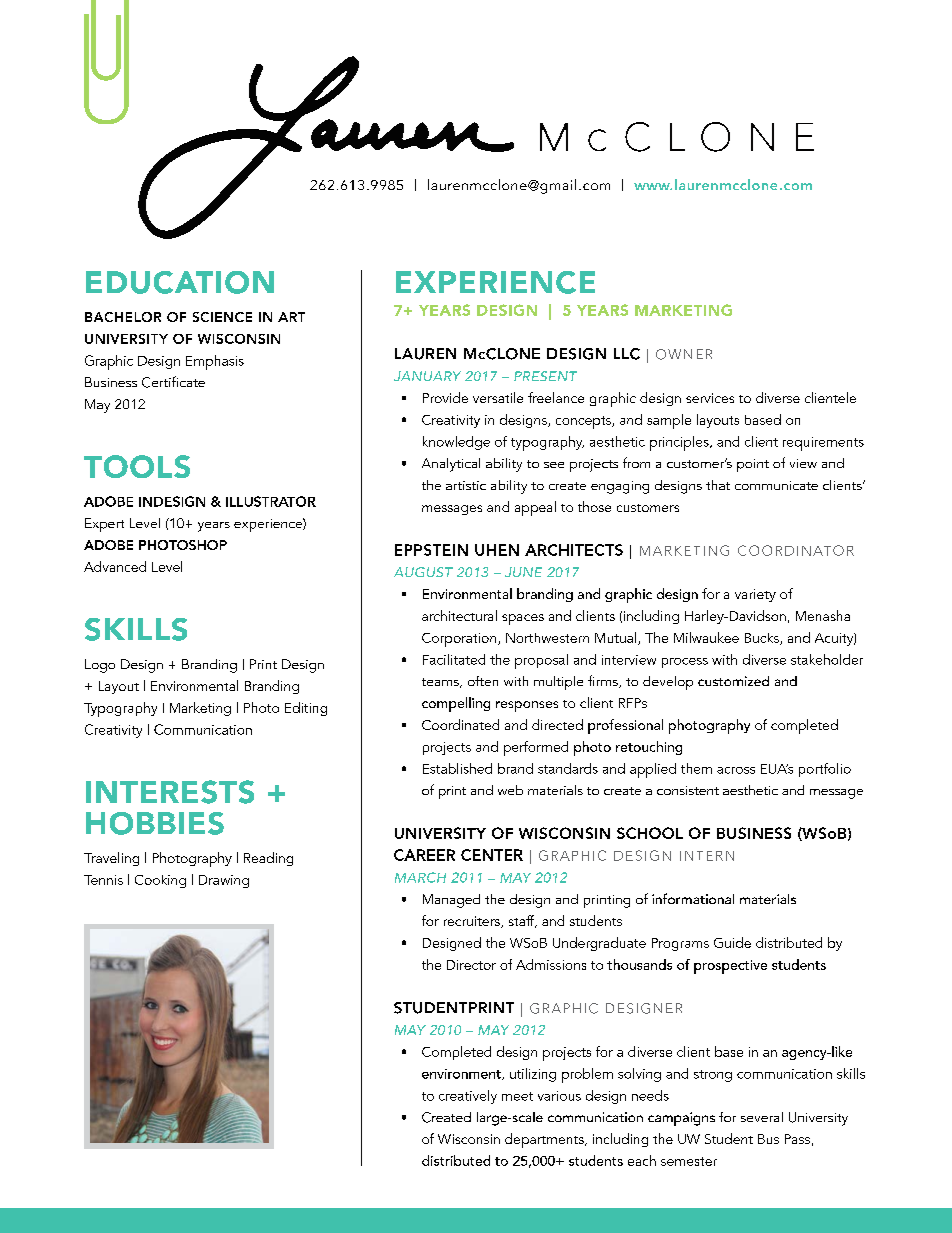 The height and width of the screenshot is (1233, 952). What do you see at coordinates (459, 640) in the screenshot?
I see `Corporation` at bounding box center [459, 640].
